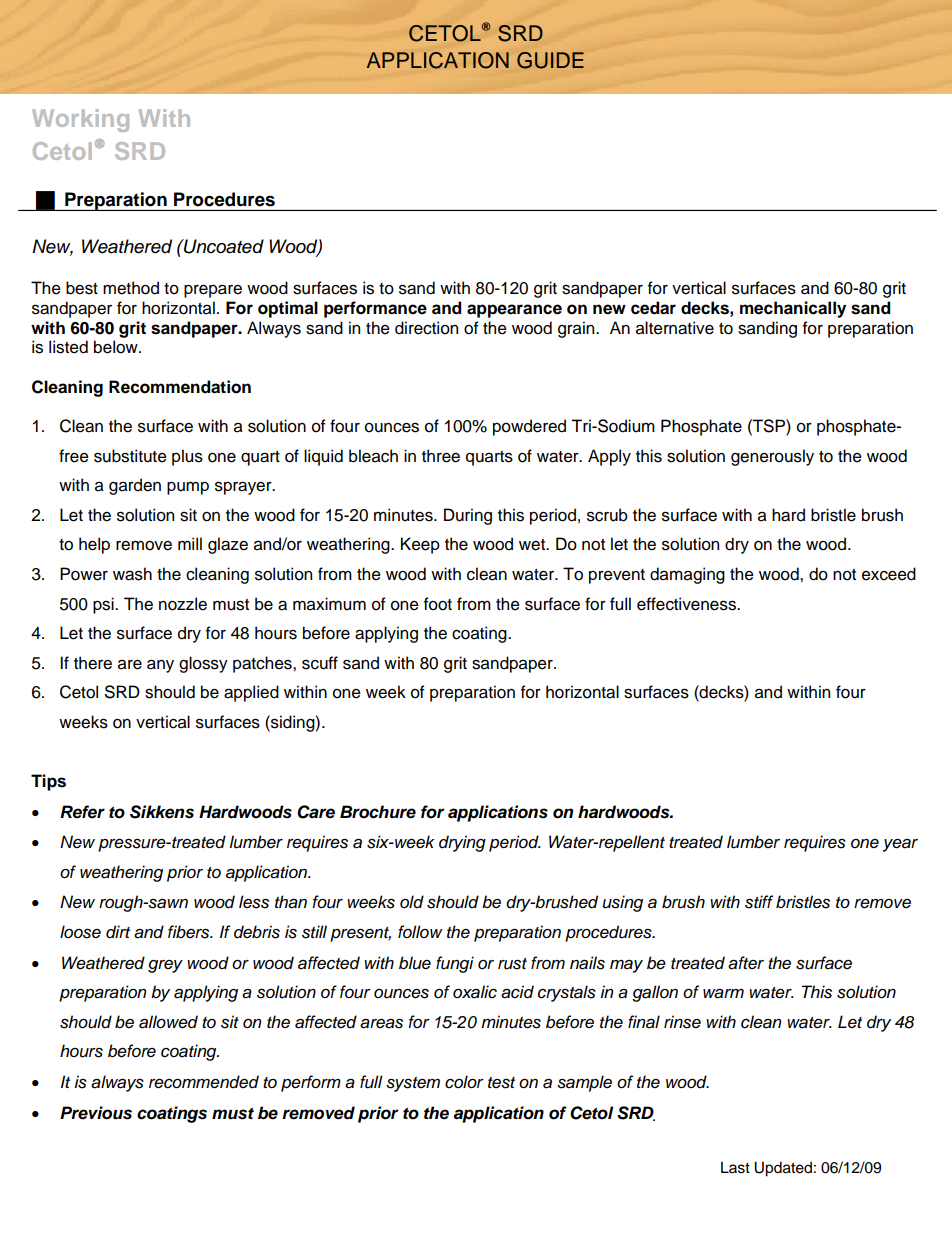 The width and height of the document is (952, 1233). Describe the element at coordinates (187, 457) in the document. I see `plus` at that location.
